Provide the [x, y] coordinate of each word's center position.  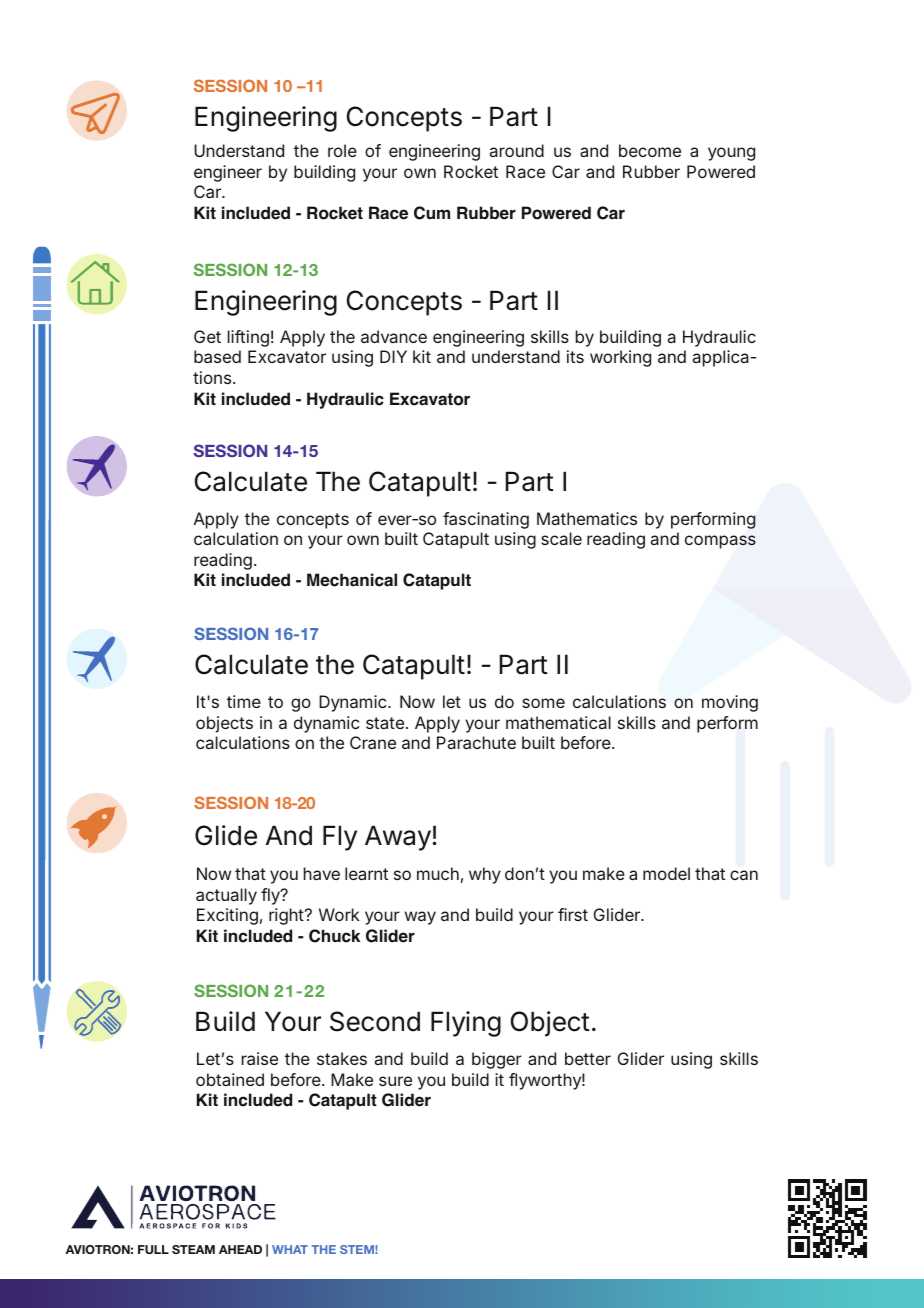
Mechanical [352, 580]
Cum [432, 213]
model [666, 873]
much [438, 873]
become [650, 150]
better [588, 1058]
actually [226, 896]
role [342, 150]
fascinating [486, 520]
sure [395, 1081]
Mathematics [587, 518]
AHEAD [240, 1249]
